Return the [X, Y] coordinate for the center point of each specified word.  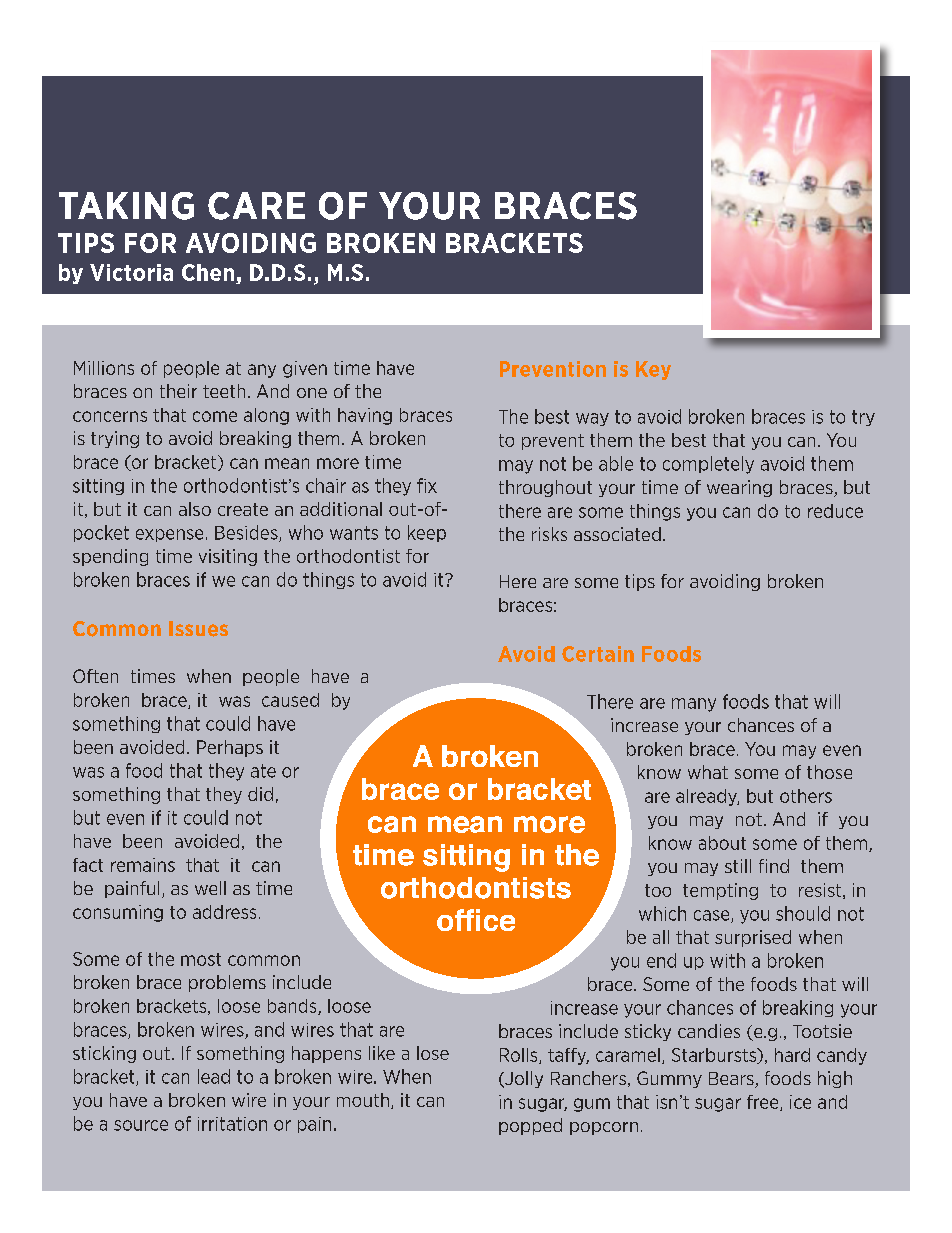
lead [214, 1076]
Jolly [523, 1079]
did [260, 794]
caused [290, 700]
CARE [256, 206]
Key [653, 370]
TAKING [126, 206]
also [195, 509]
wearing [739, 488]
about [722, 843]
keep [427, 533]
